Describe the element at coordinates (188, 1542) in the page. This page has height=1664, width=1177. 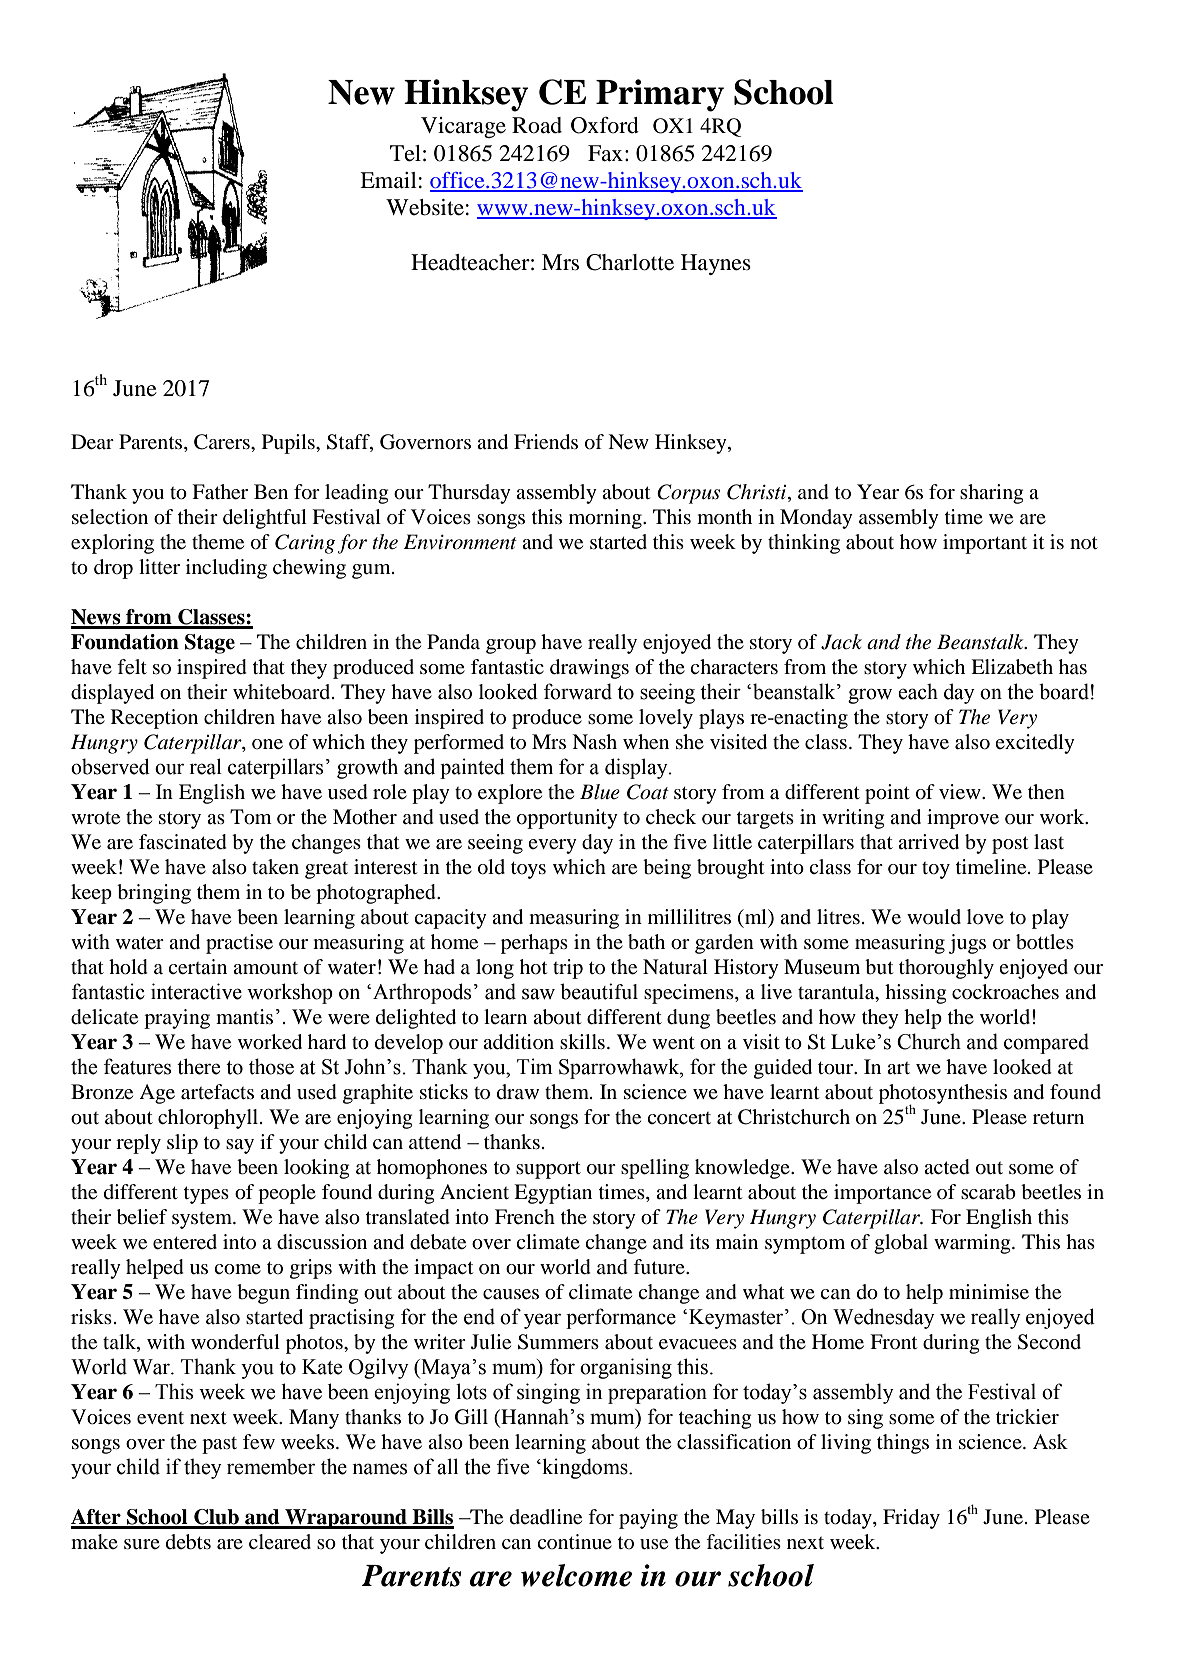
I see `debts` at that location.
